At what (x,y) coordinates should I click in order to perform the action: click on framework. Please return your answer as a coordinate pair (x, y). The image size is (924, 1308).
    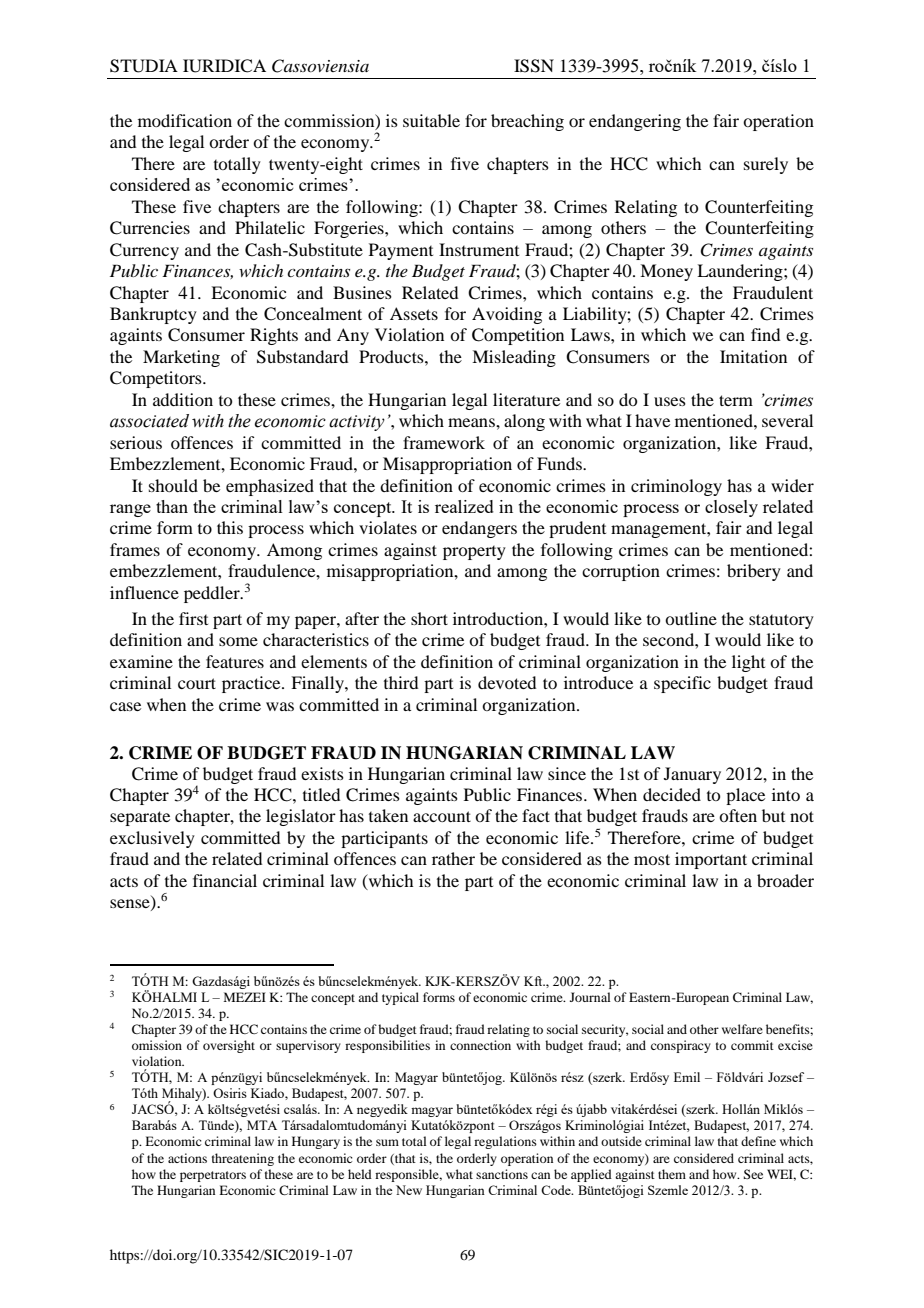
    Looking at the image, I should click on (444, 442).
